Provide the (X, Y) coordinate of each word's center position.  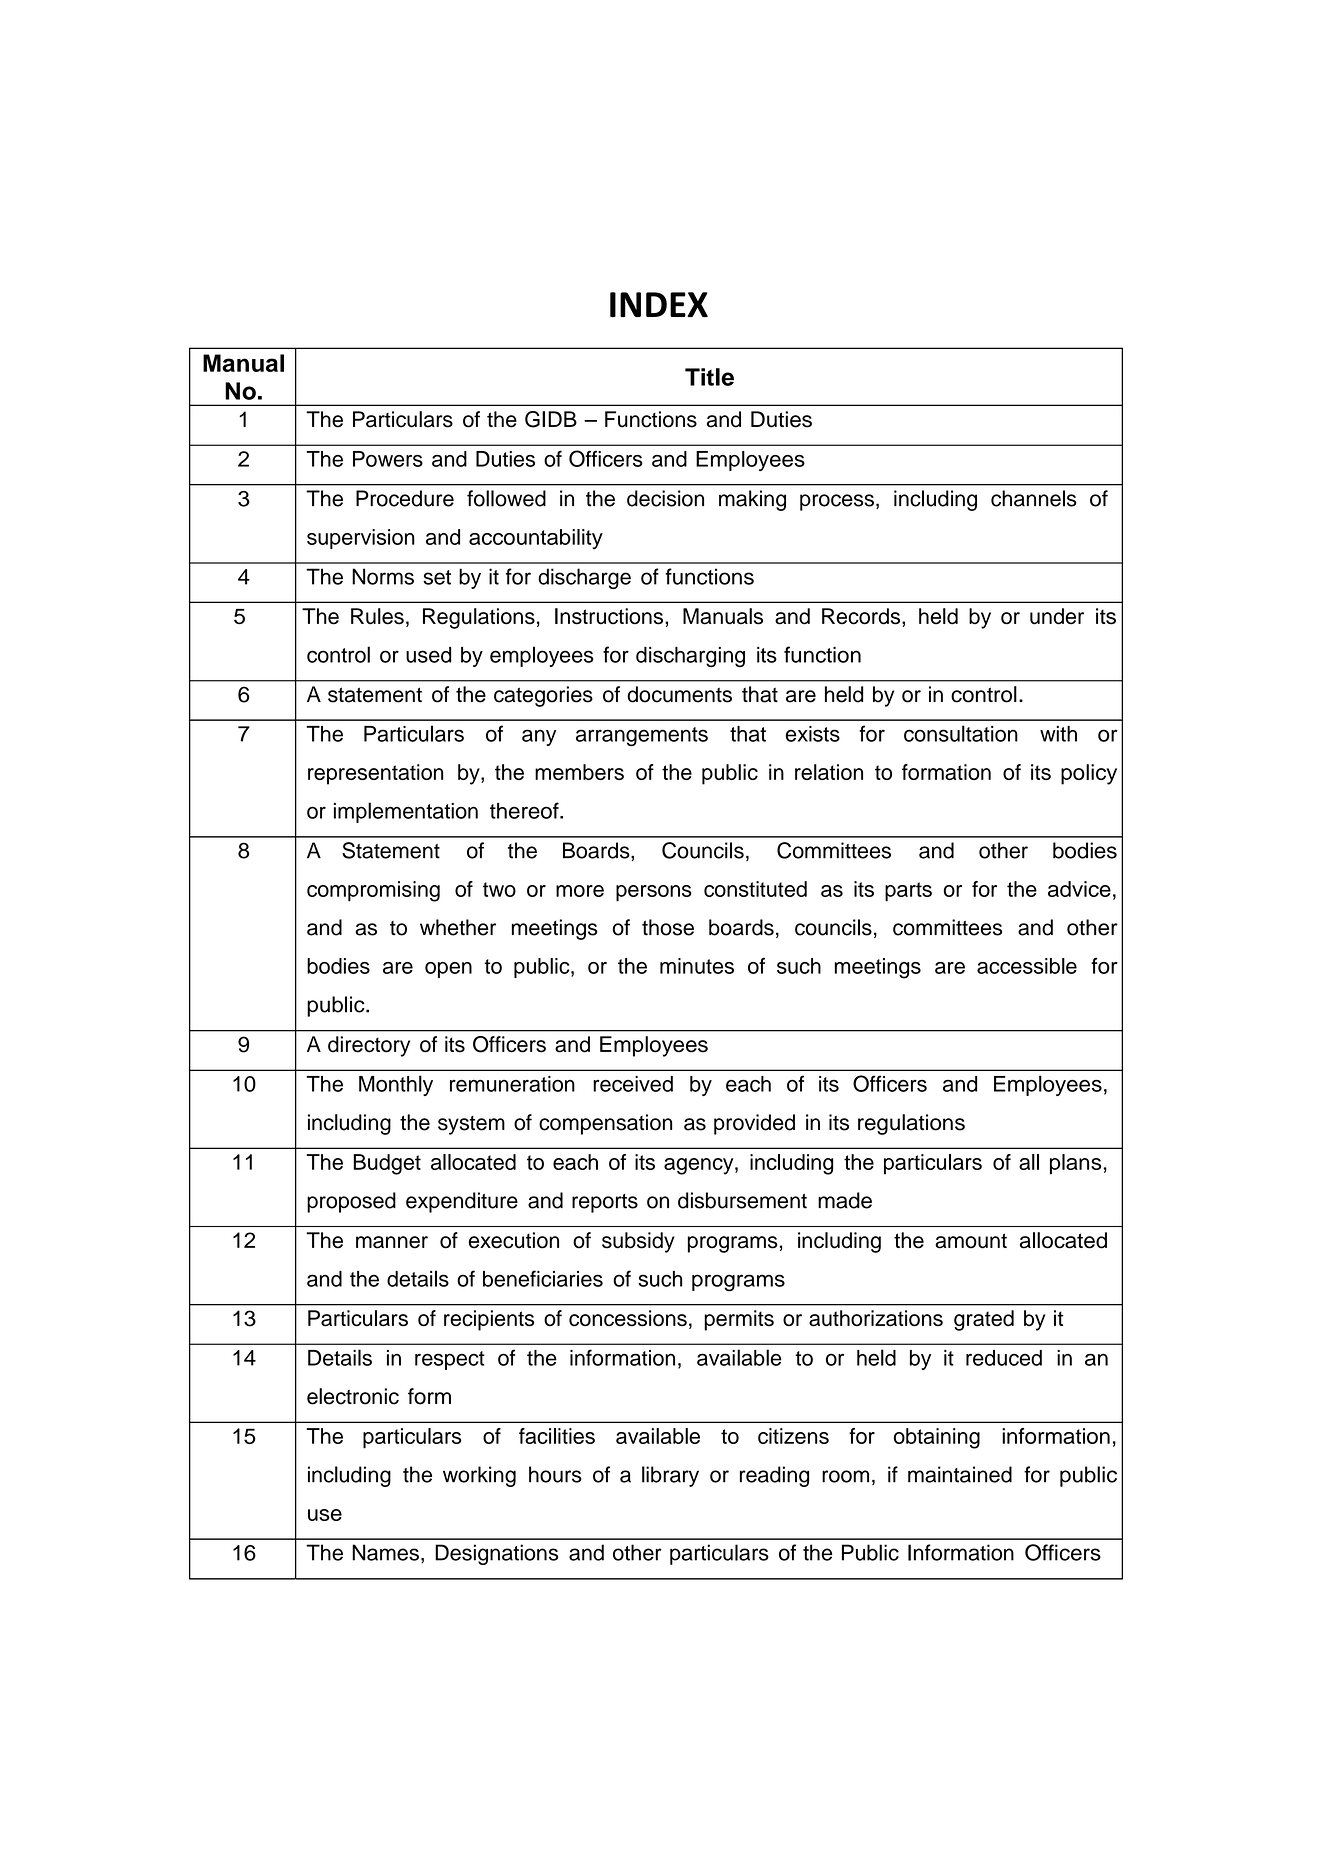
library (670, 1476)
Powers (388, 459)
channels (1034, 498)
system (471, 1125)
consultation (961, 733)
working (479, 1476)
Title (709, 377)
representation (375, 774)
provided (754, 1124)
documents (679, 694)
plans (1076, 1164)
